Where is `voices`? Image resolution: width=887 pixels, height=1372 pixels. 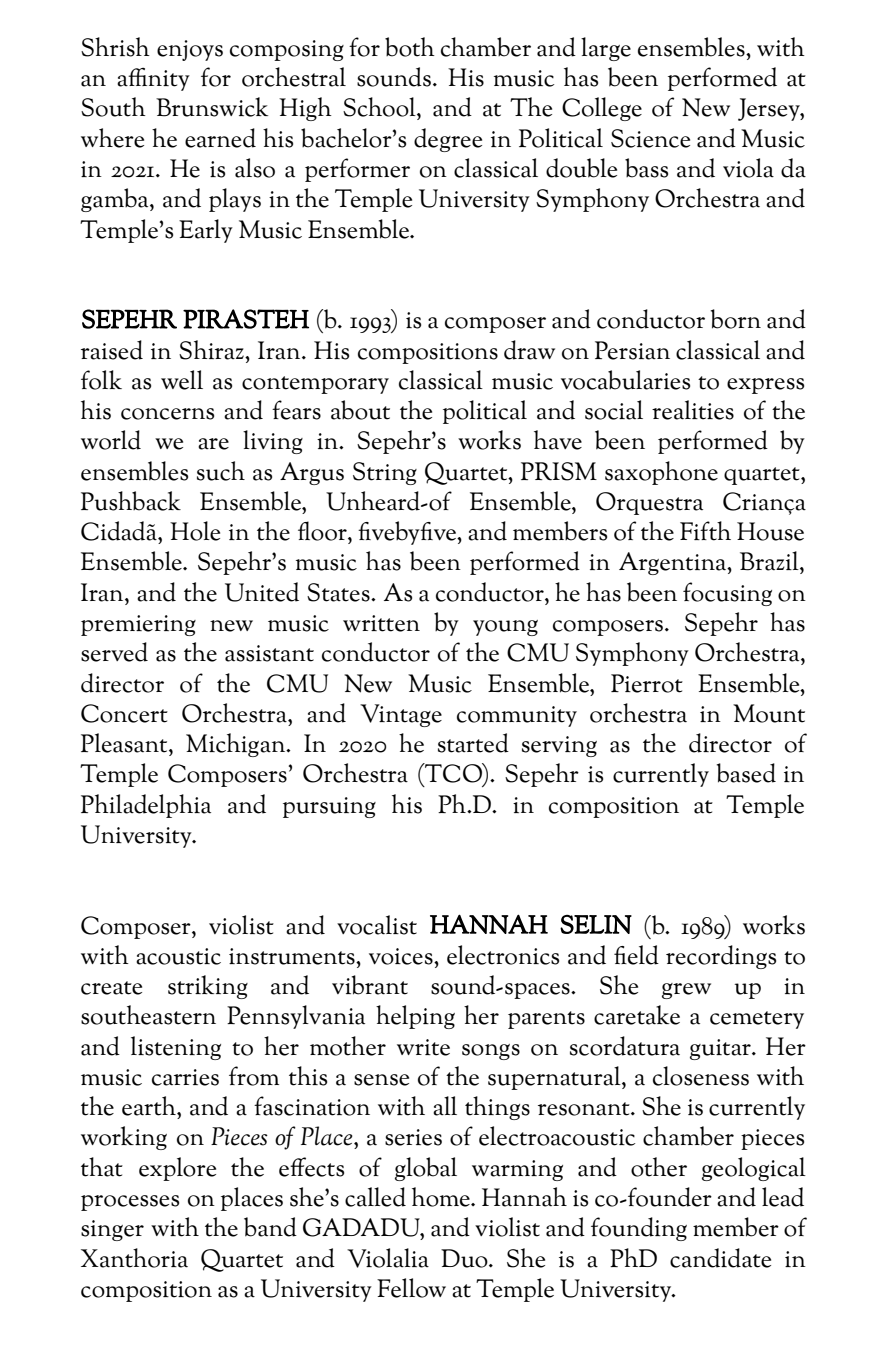
voices is located at coordinates (402, 956).
